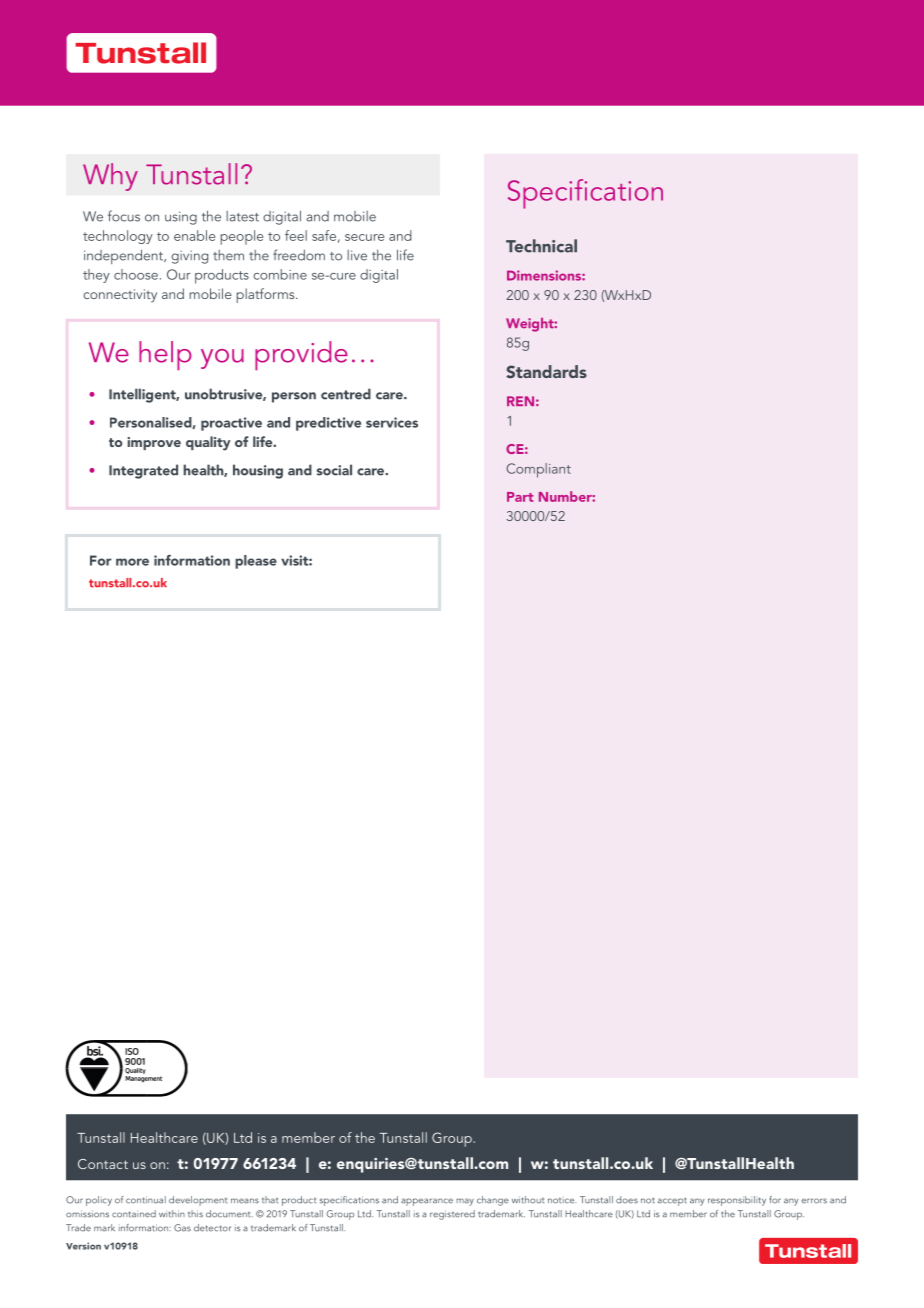  I want to click on within, so click(172, 1214).
